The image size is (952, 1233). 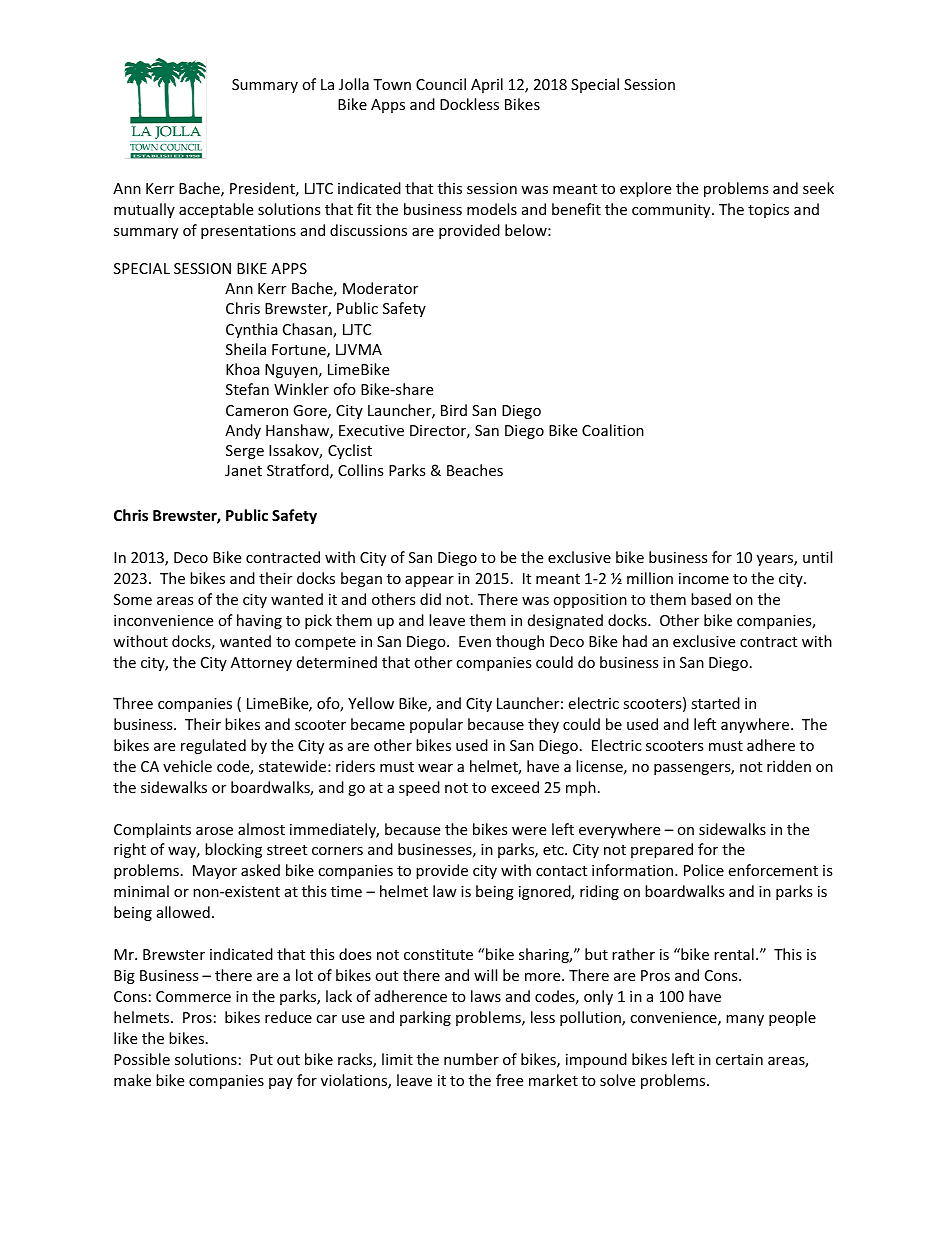 What do you see at coordinates (243, 431) in the screenshot?
I see `Andy` at bounding box center [243, 431].
